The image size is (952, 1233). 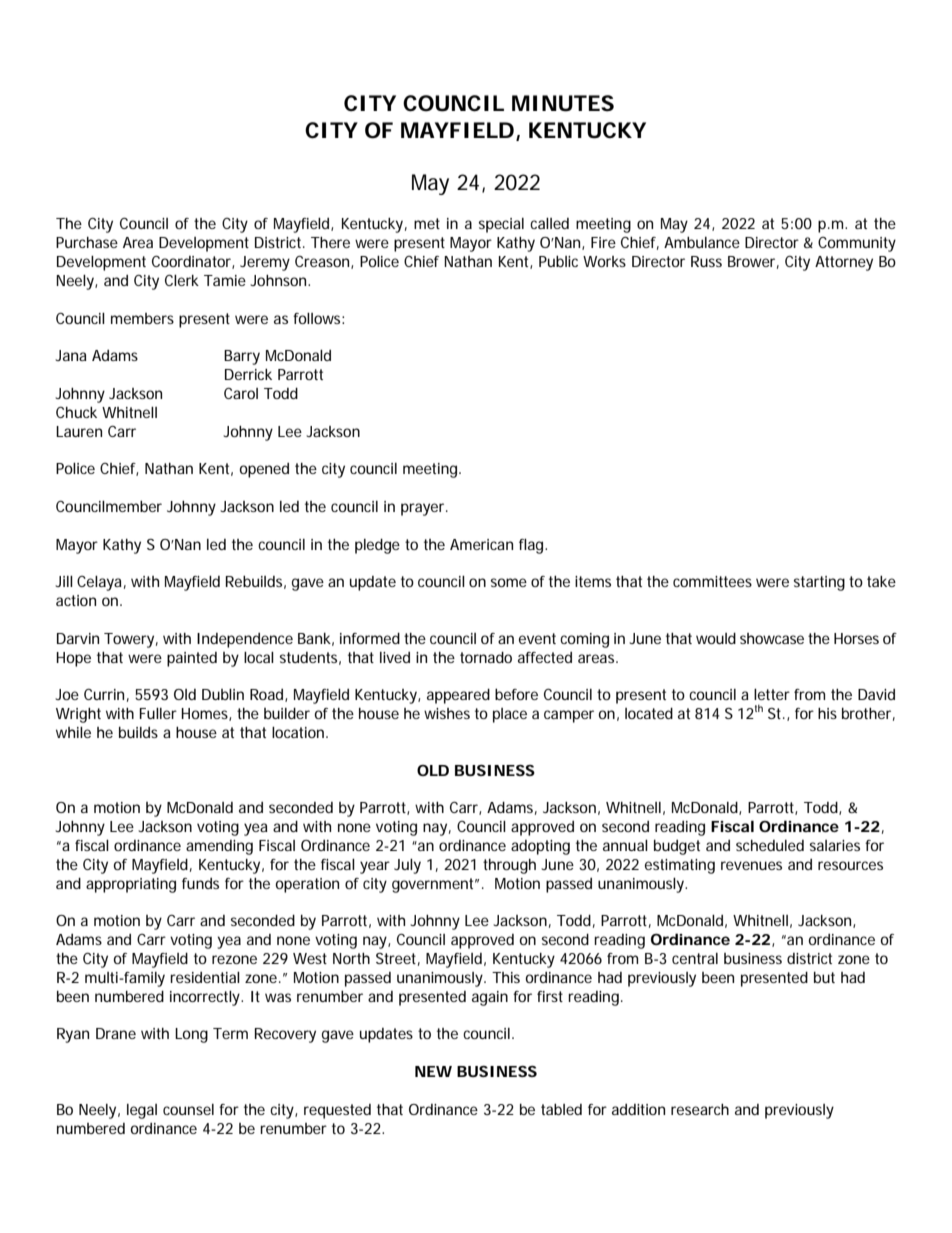 I want to click on Ambulance, so click(x=702, y=242).
